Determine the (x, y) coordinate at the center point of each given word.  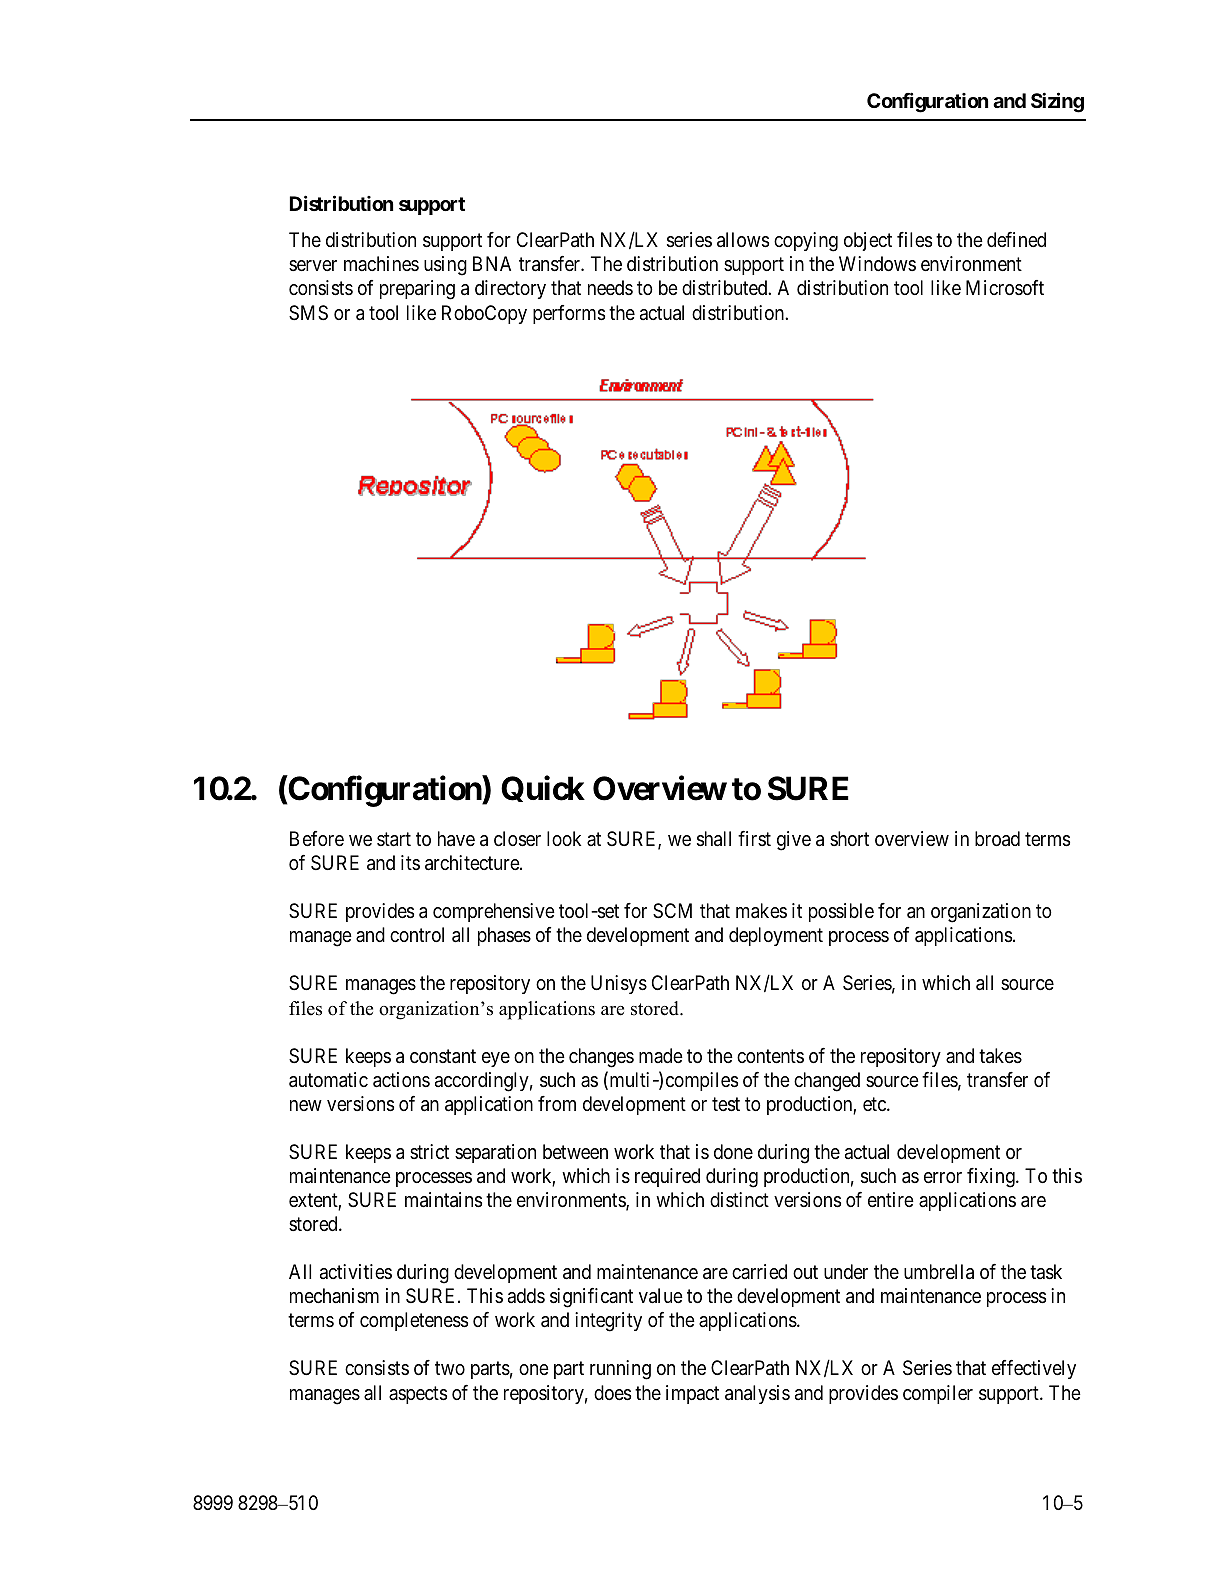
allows (743, 240)
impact (692, 1394)
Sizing (1057, 103)
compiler (938, 1394)
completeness (414, 1321)
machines (381, 263)
